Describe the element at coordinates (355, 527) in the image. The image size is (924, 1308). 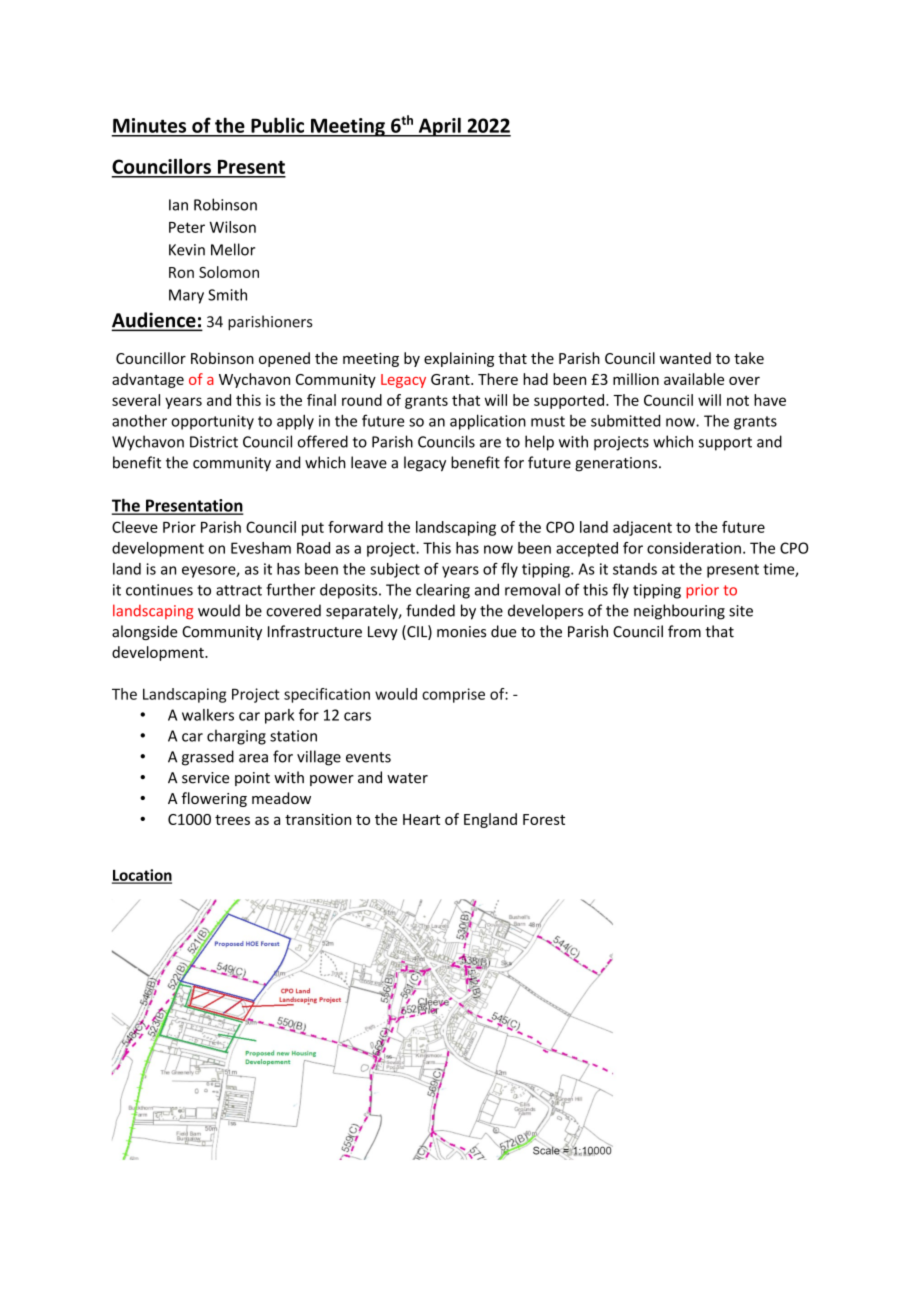
I see `forward` at that location.
